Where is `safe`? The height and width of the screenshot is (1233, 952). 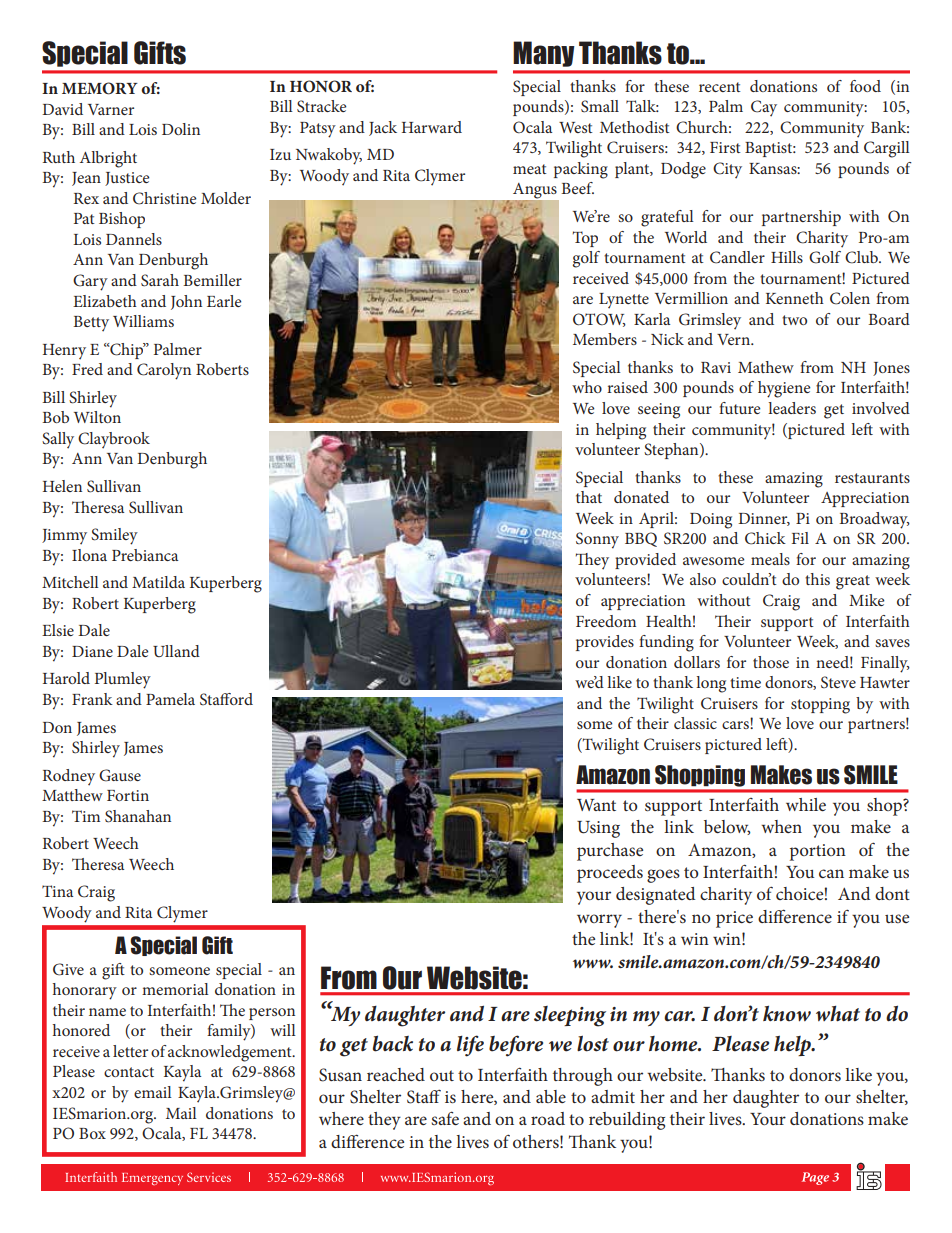 safe is located at coordinates (445, 1118).
